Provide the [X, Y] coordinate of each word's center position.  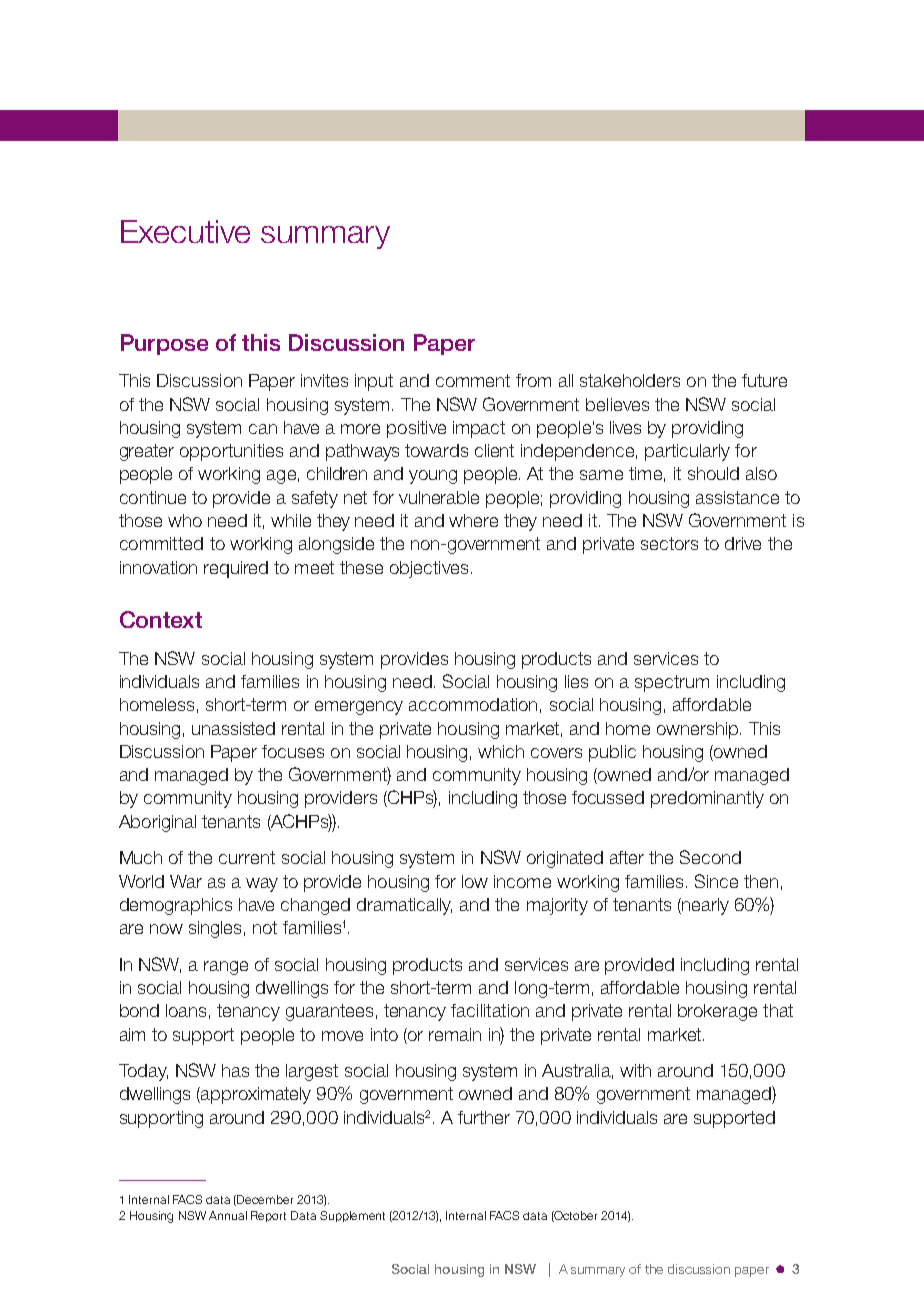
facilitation [490, 1010]
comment [473, 380]
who [185, 520]
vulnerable [439, 497]
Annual [228, 1215]
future [764, 380]
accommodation [473, 704]
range [226, 968]
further [484, 1117]
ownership [699, 730]
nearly [704, 906]
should [713, 473]
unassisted [233, 728]
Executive [185, 231]
